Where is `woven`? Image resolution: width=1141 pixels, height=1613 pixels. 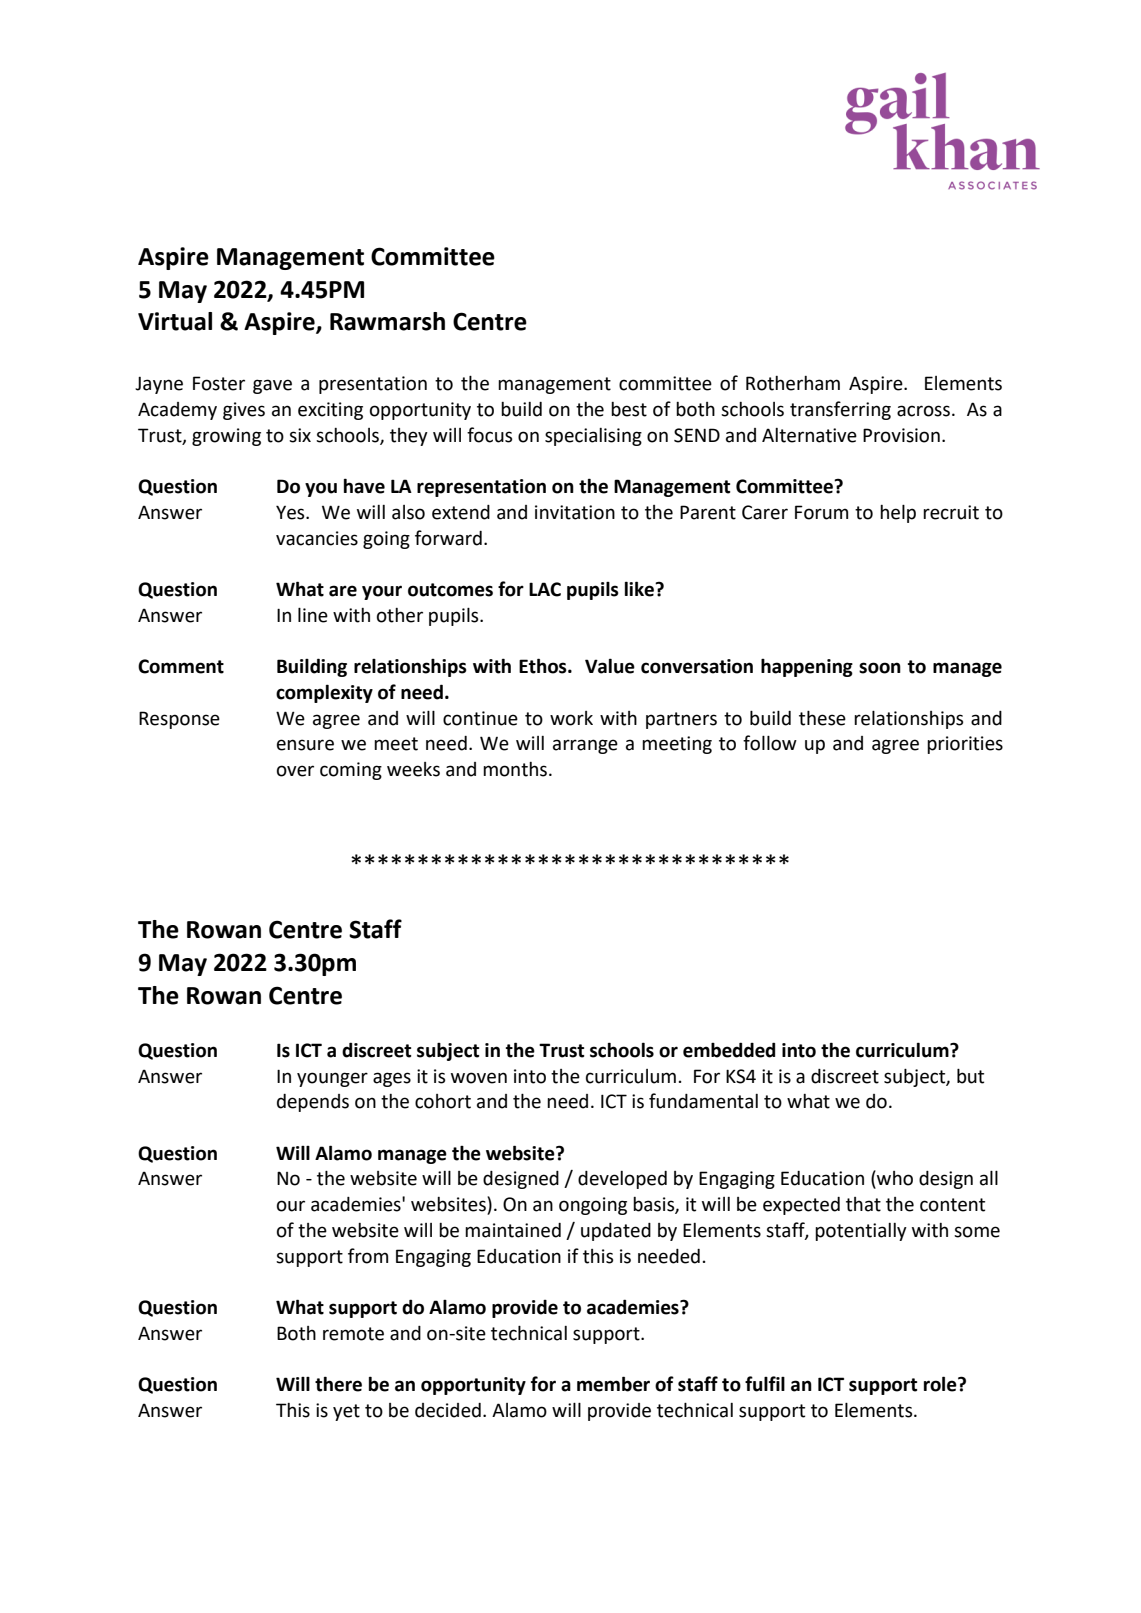 woven is located at coordinates (479, 1078).
